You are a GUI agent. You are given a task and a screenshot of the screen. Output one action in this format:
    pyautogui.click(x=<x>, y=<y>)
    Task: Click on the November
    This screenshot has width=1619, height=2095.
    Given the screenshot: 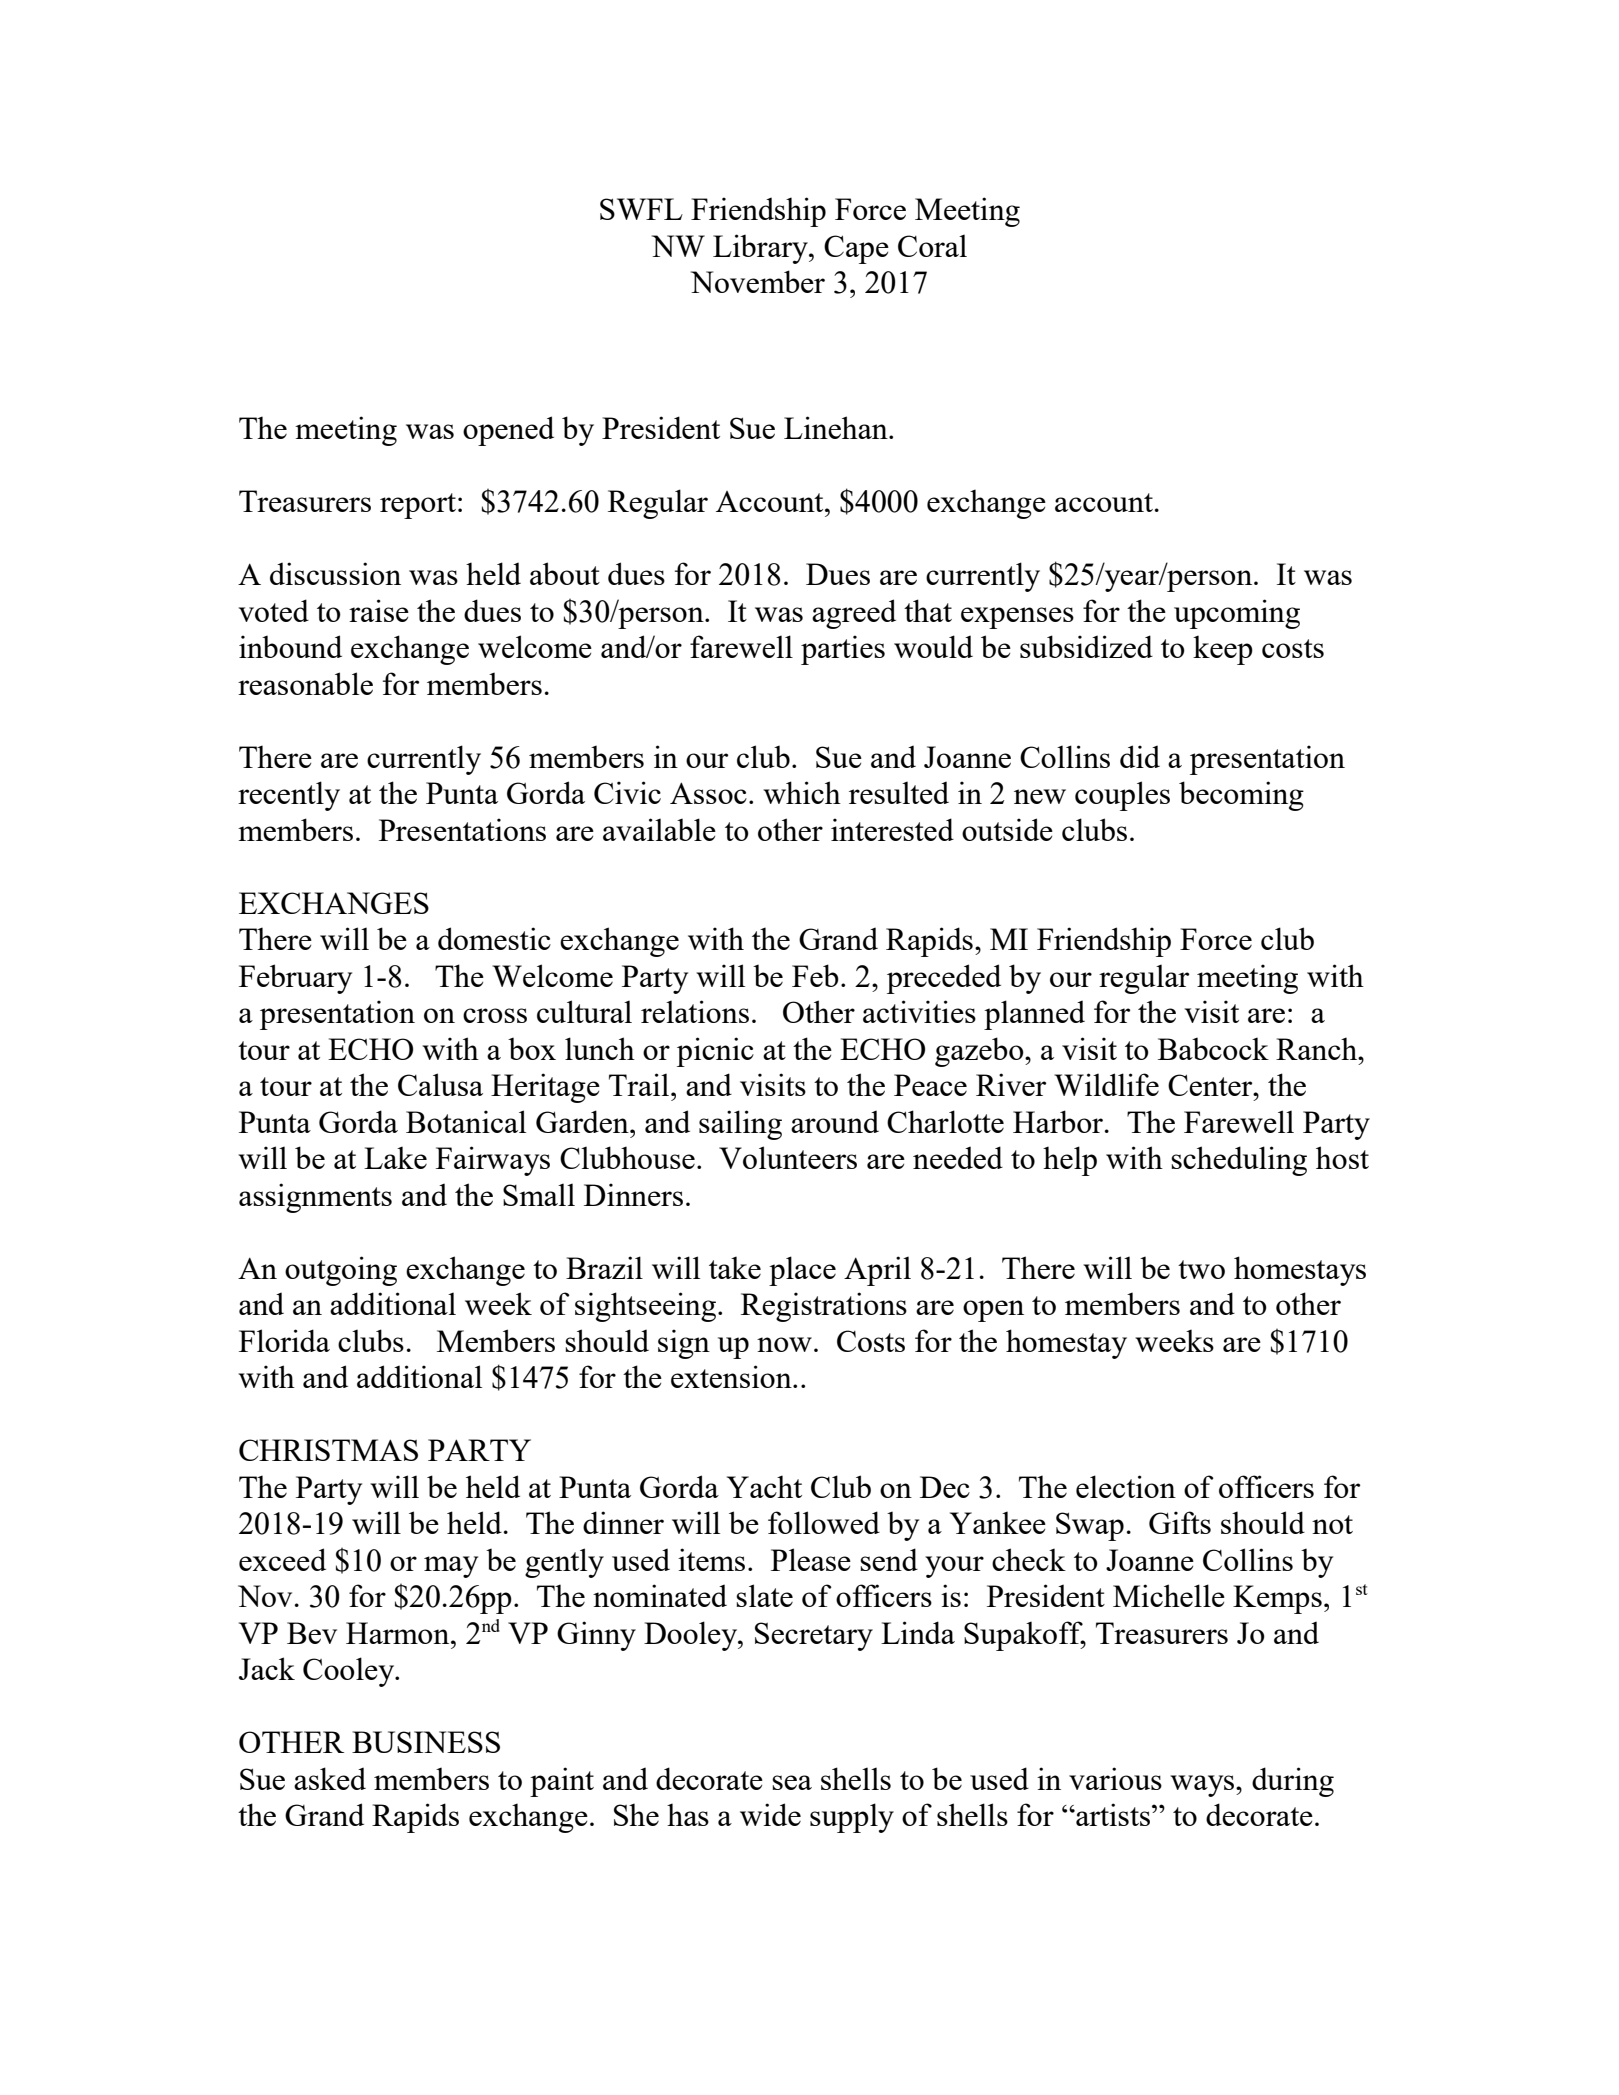 What is the action you would take?
    pyautogui.click(x=758, y=281)
